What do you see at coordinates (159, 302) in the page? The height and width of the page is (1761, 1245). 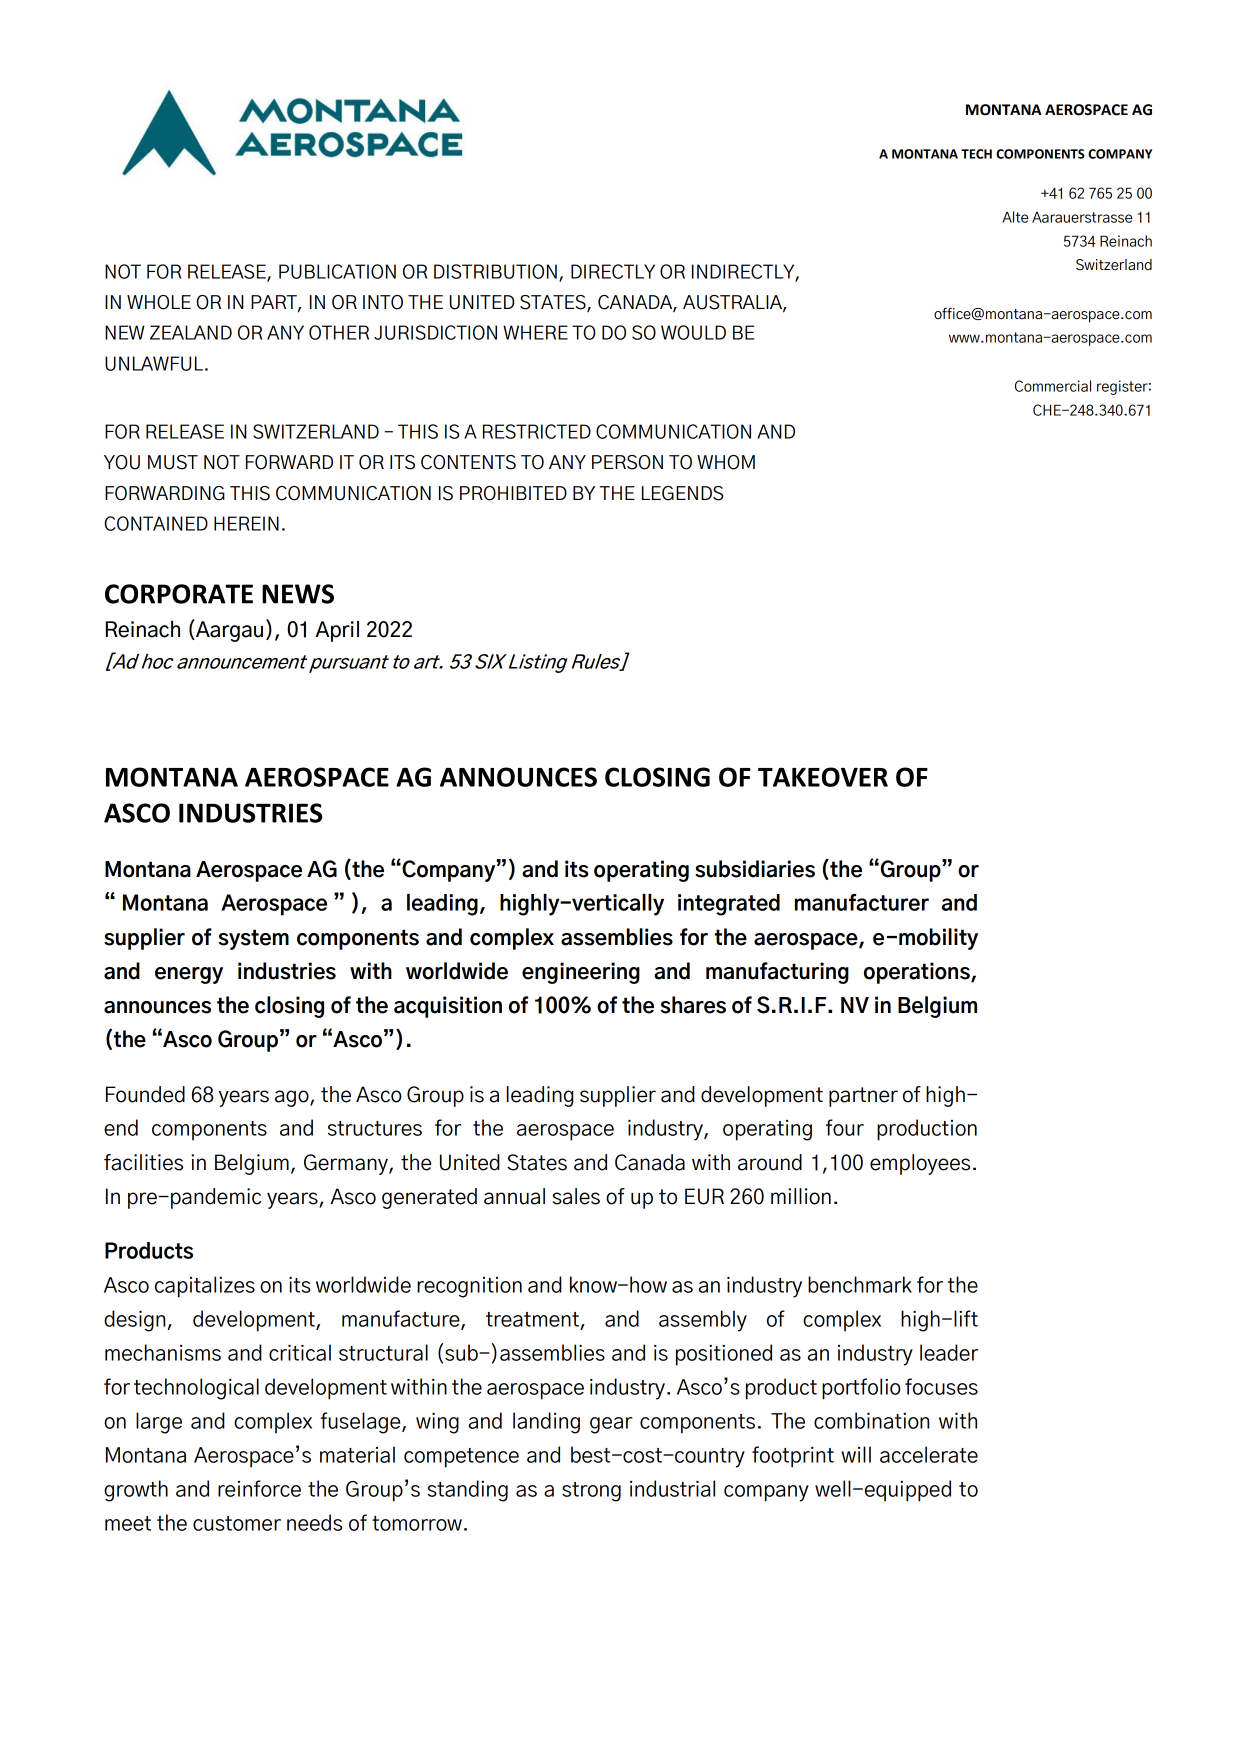 I see `WHOLE` at bounding box center [159, 302].
